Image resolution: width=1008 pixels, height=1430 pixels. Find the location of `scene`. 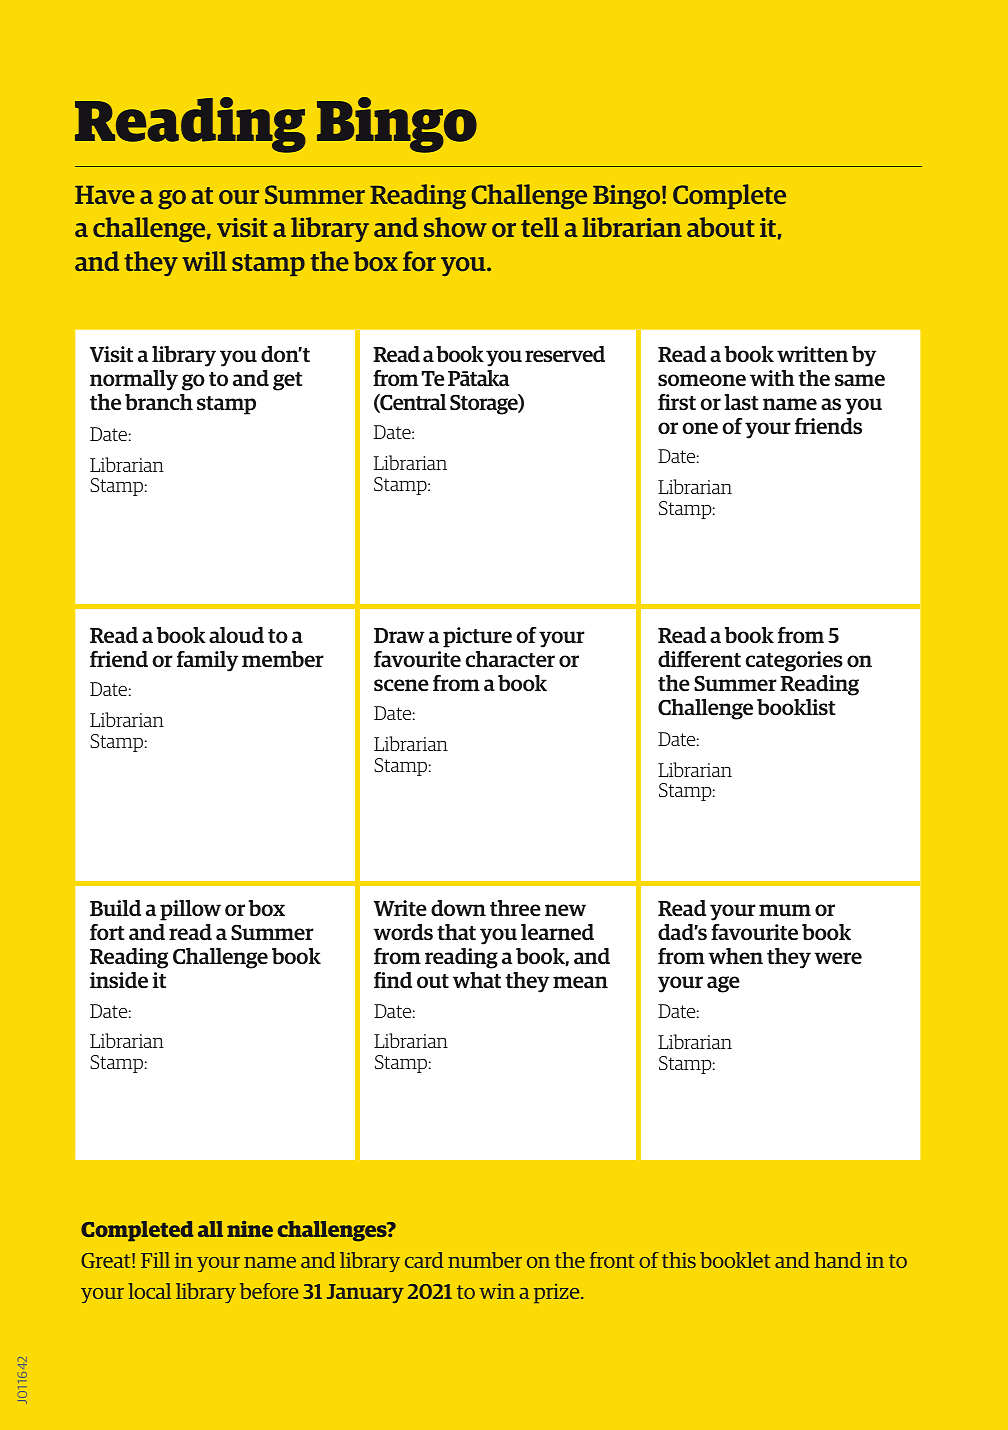

scene is located at coordinates (401, 685).
